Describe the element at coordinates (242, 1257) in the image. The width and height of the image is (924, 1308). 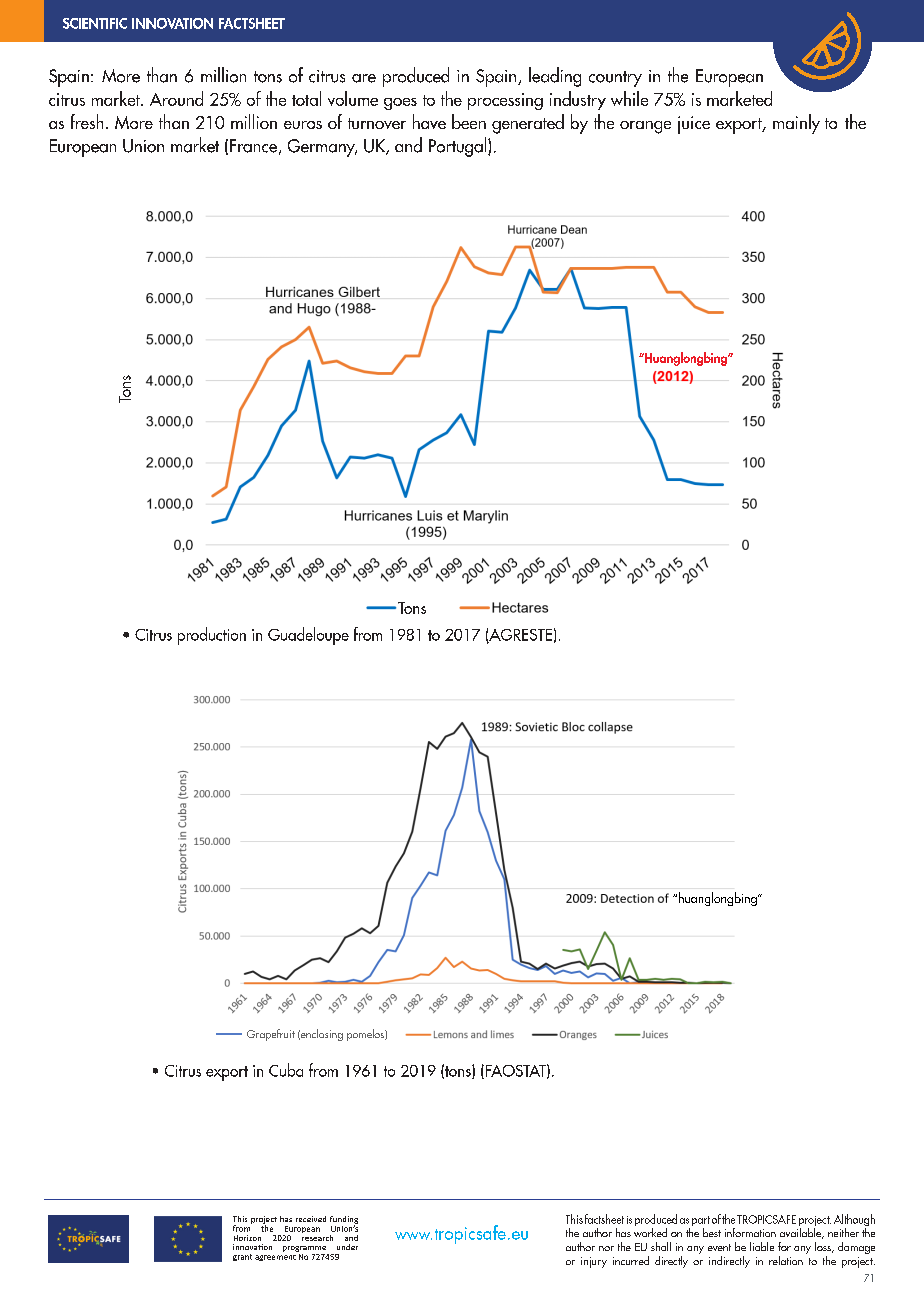
I see `grant` at that location.
